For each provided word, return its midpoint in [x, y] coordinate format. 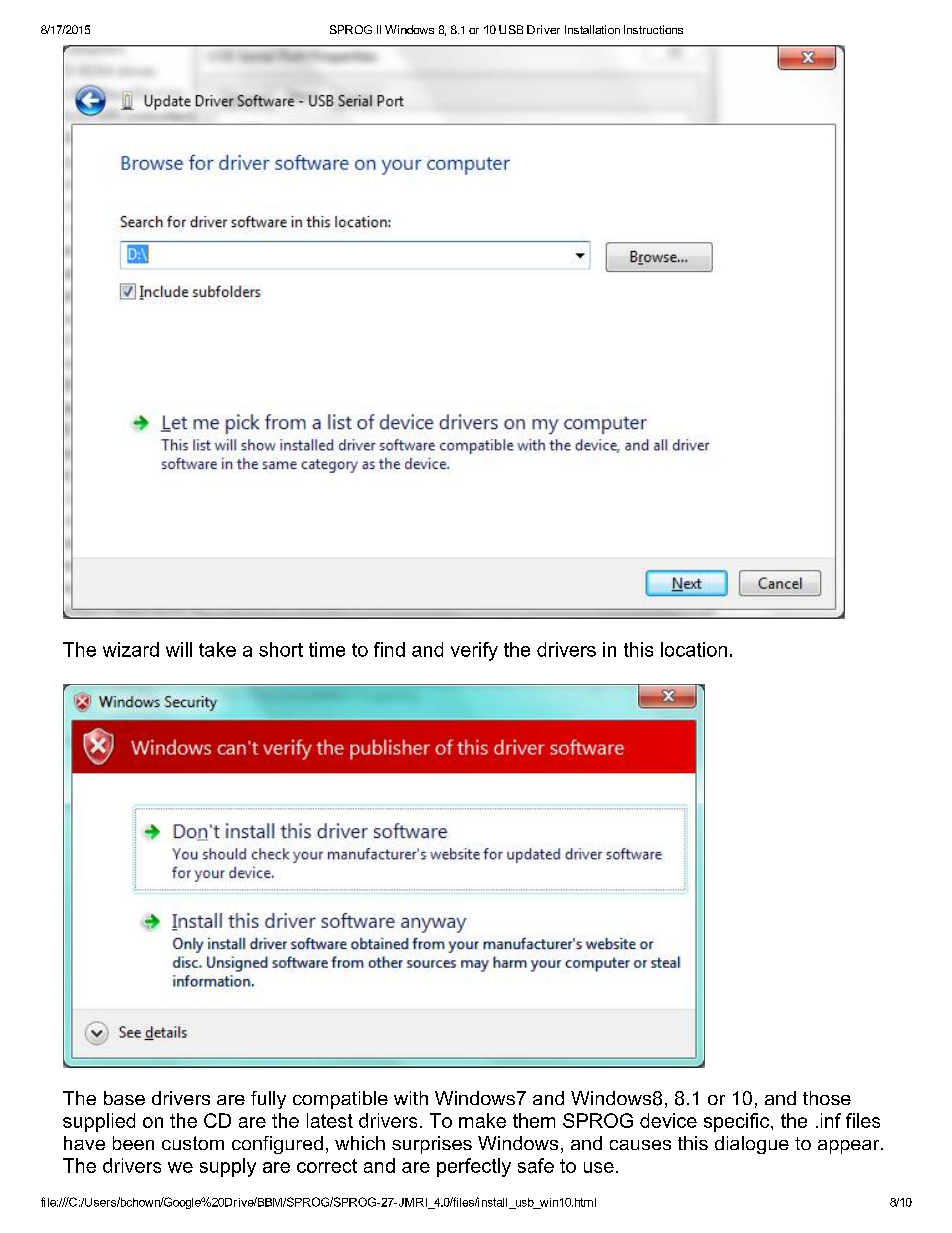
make [482, 1120]
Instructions [653, 29]
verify [474, 651]
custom [193, 1143]
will [179, 649]
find [389, 649]
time [327, 649]
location [694, 649]
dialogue [752, 1145]
